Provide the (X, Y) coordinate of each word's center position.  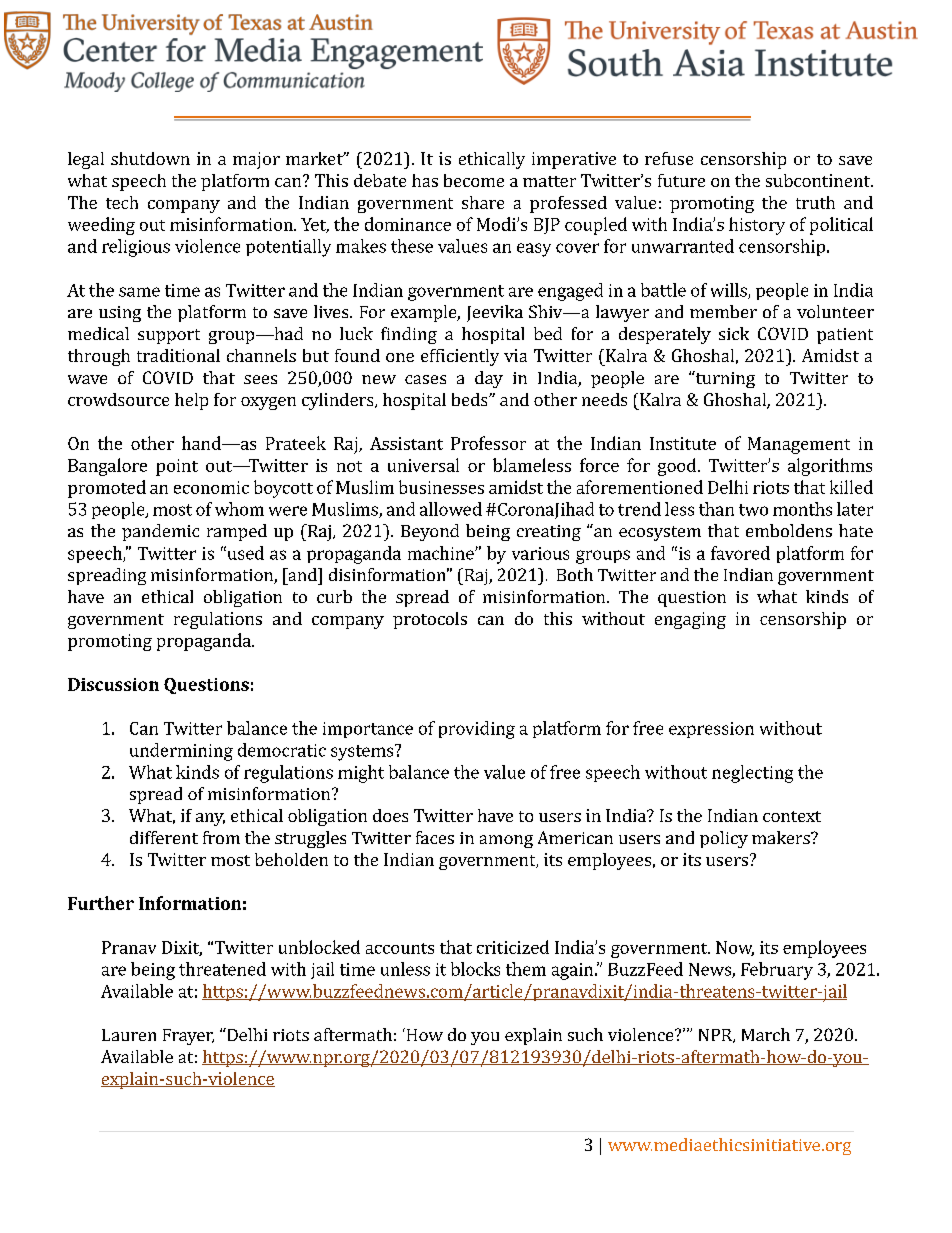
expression (711, 730)
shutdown (150, 158)
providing (477, 730)
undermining (181, 752)
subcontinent (819, 180)
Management (799, 445)
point (177, 467)
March (766, 1034)
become (474, 180)
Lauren (129, 1035)
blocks (475, 969)
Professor (488, 443)
